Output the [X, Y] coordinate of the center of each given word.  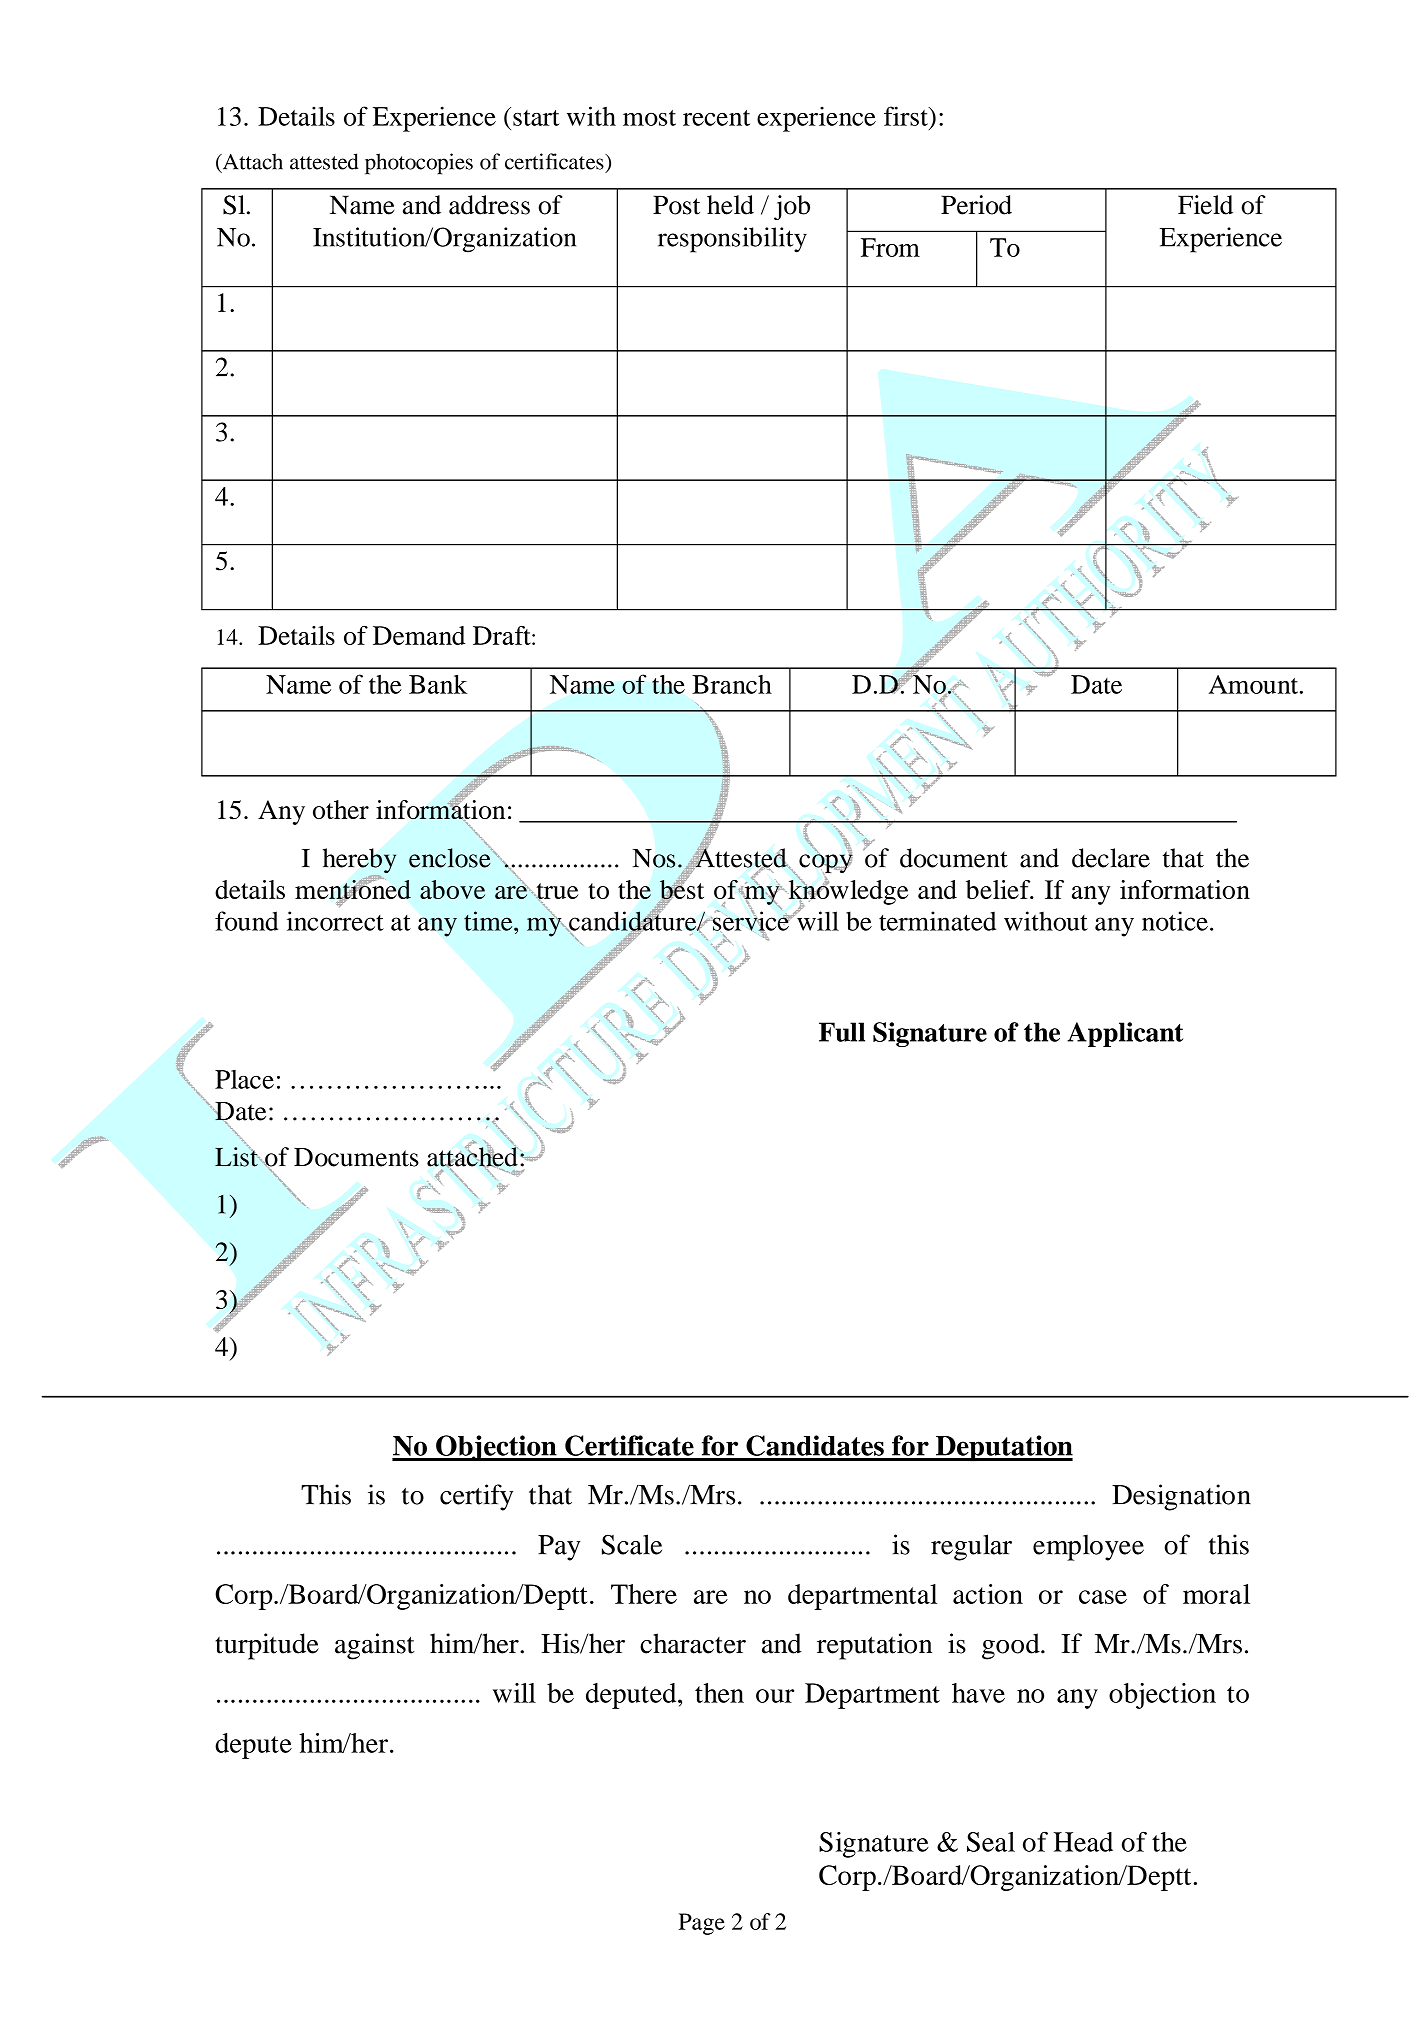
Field [1205, 205]
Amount [1254, 684]
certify [476, 1497]
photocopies [419, 164]
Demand [419, 635]
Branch [732, 684]
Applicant [1125, 1034]
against [375, 1646]
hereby [359, 862]
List [237, 1156]
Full [842, 1032]
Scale [632, 1544]
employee [1088, 1547]
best [681, 889]
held [730, 205]
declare [1111, 858]
